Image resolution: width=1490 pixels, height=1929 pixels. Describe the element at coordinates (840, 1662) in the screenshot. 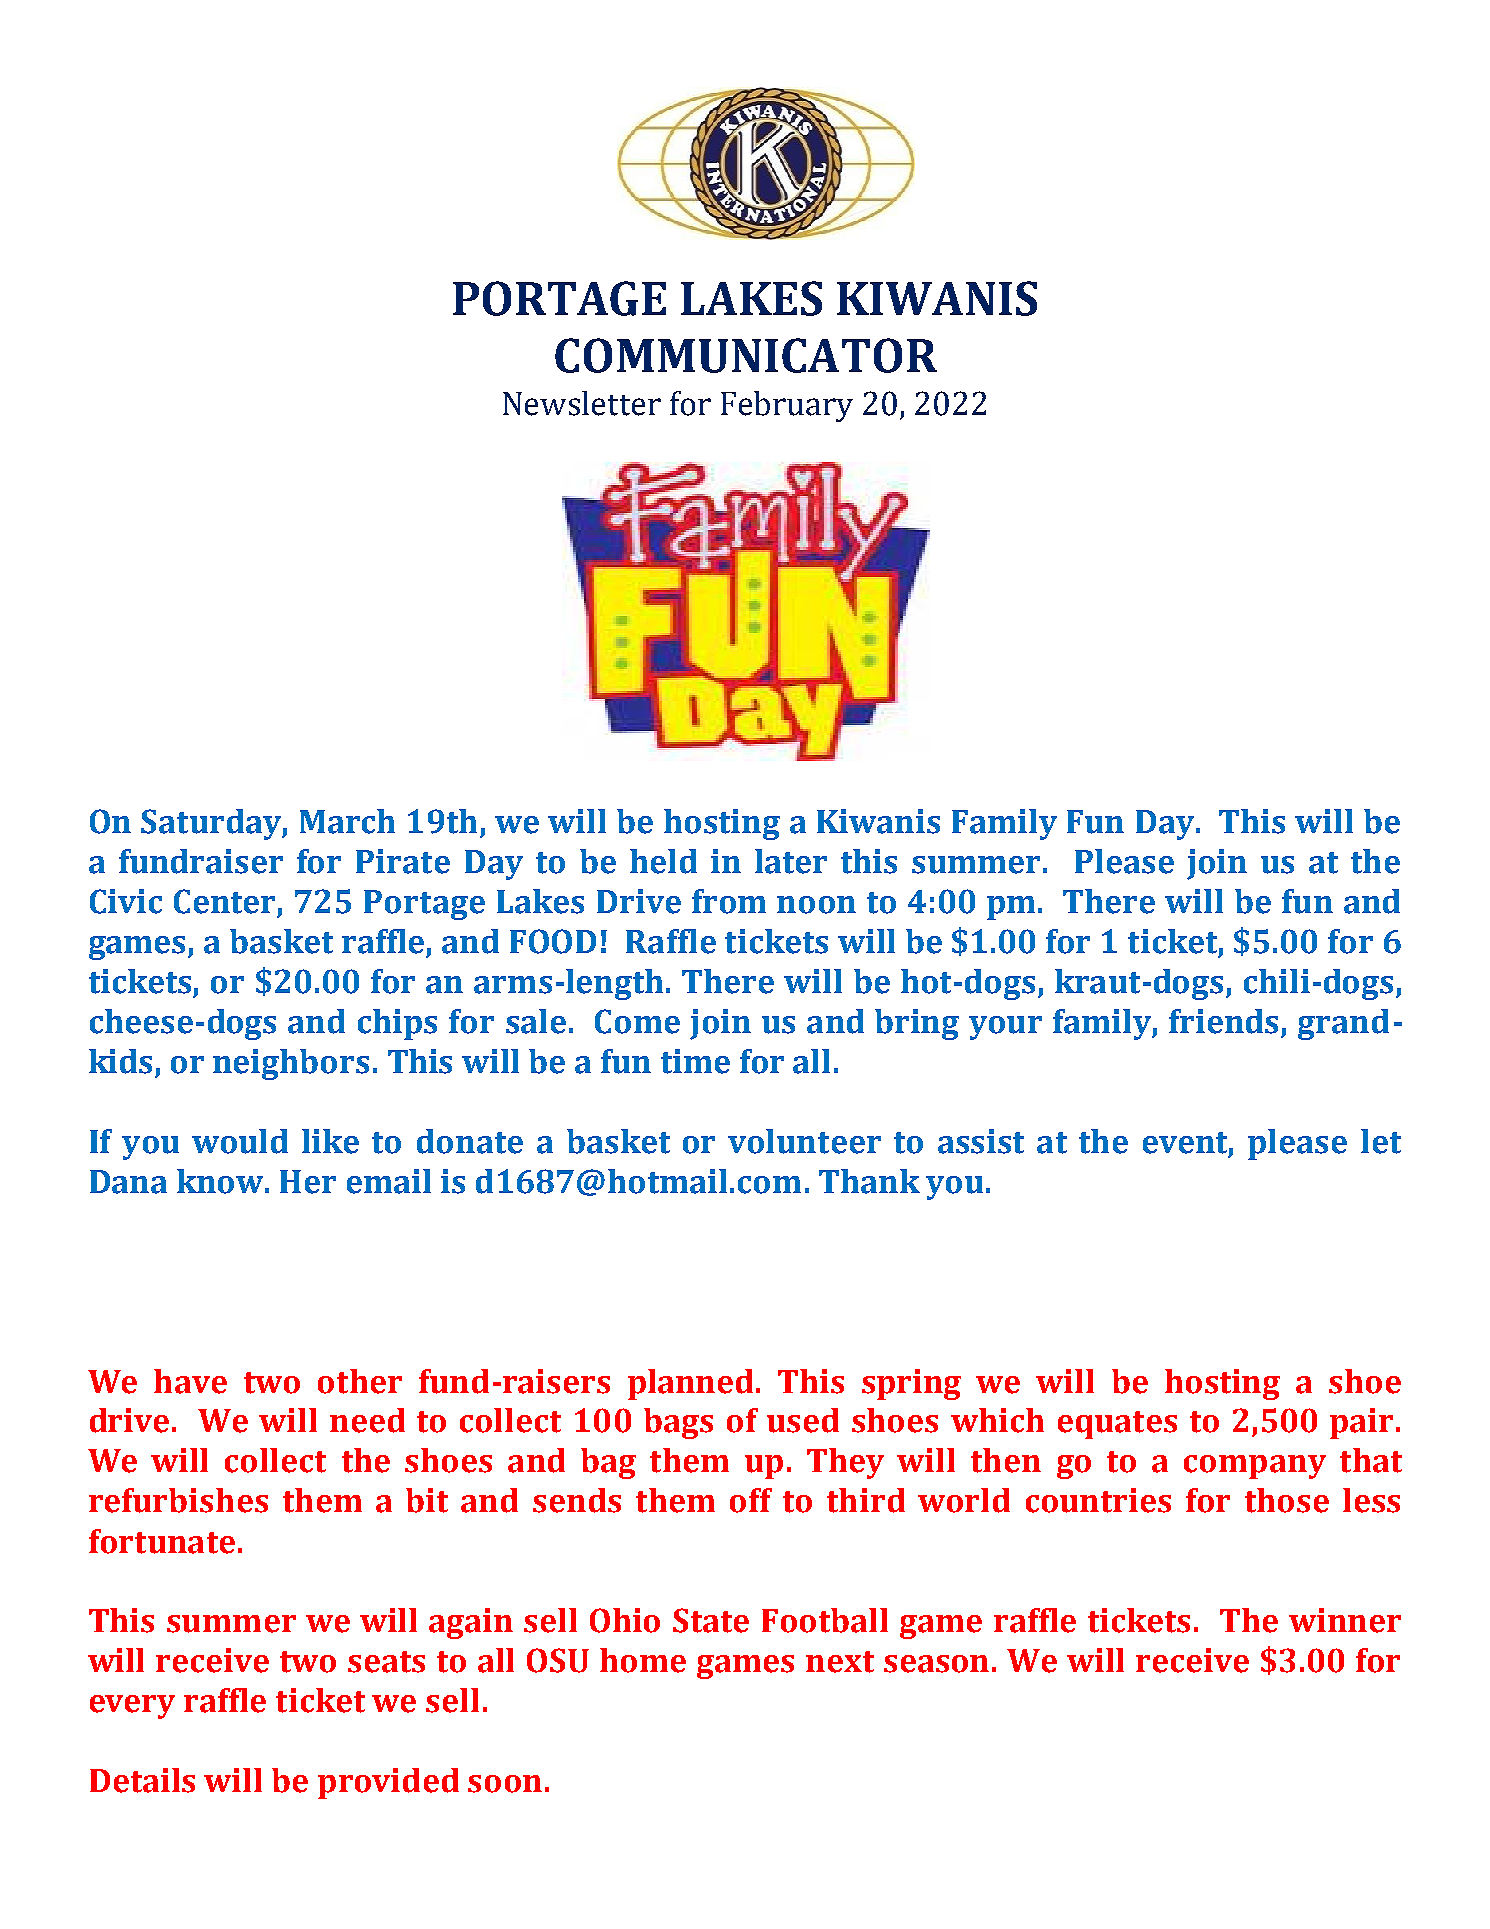

I see `next` at that location.
